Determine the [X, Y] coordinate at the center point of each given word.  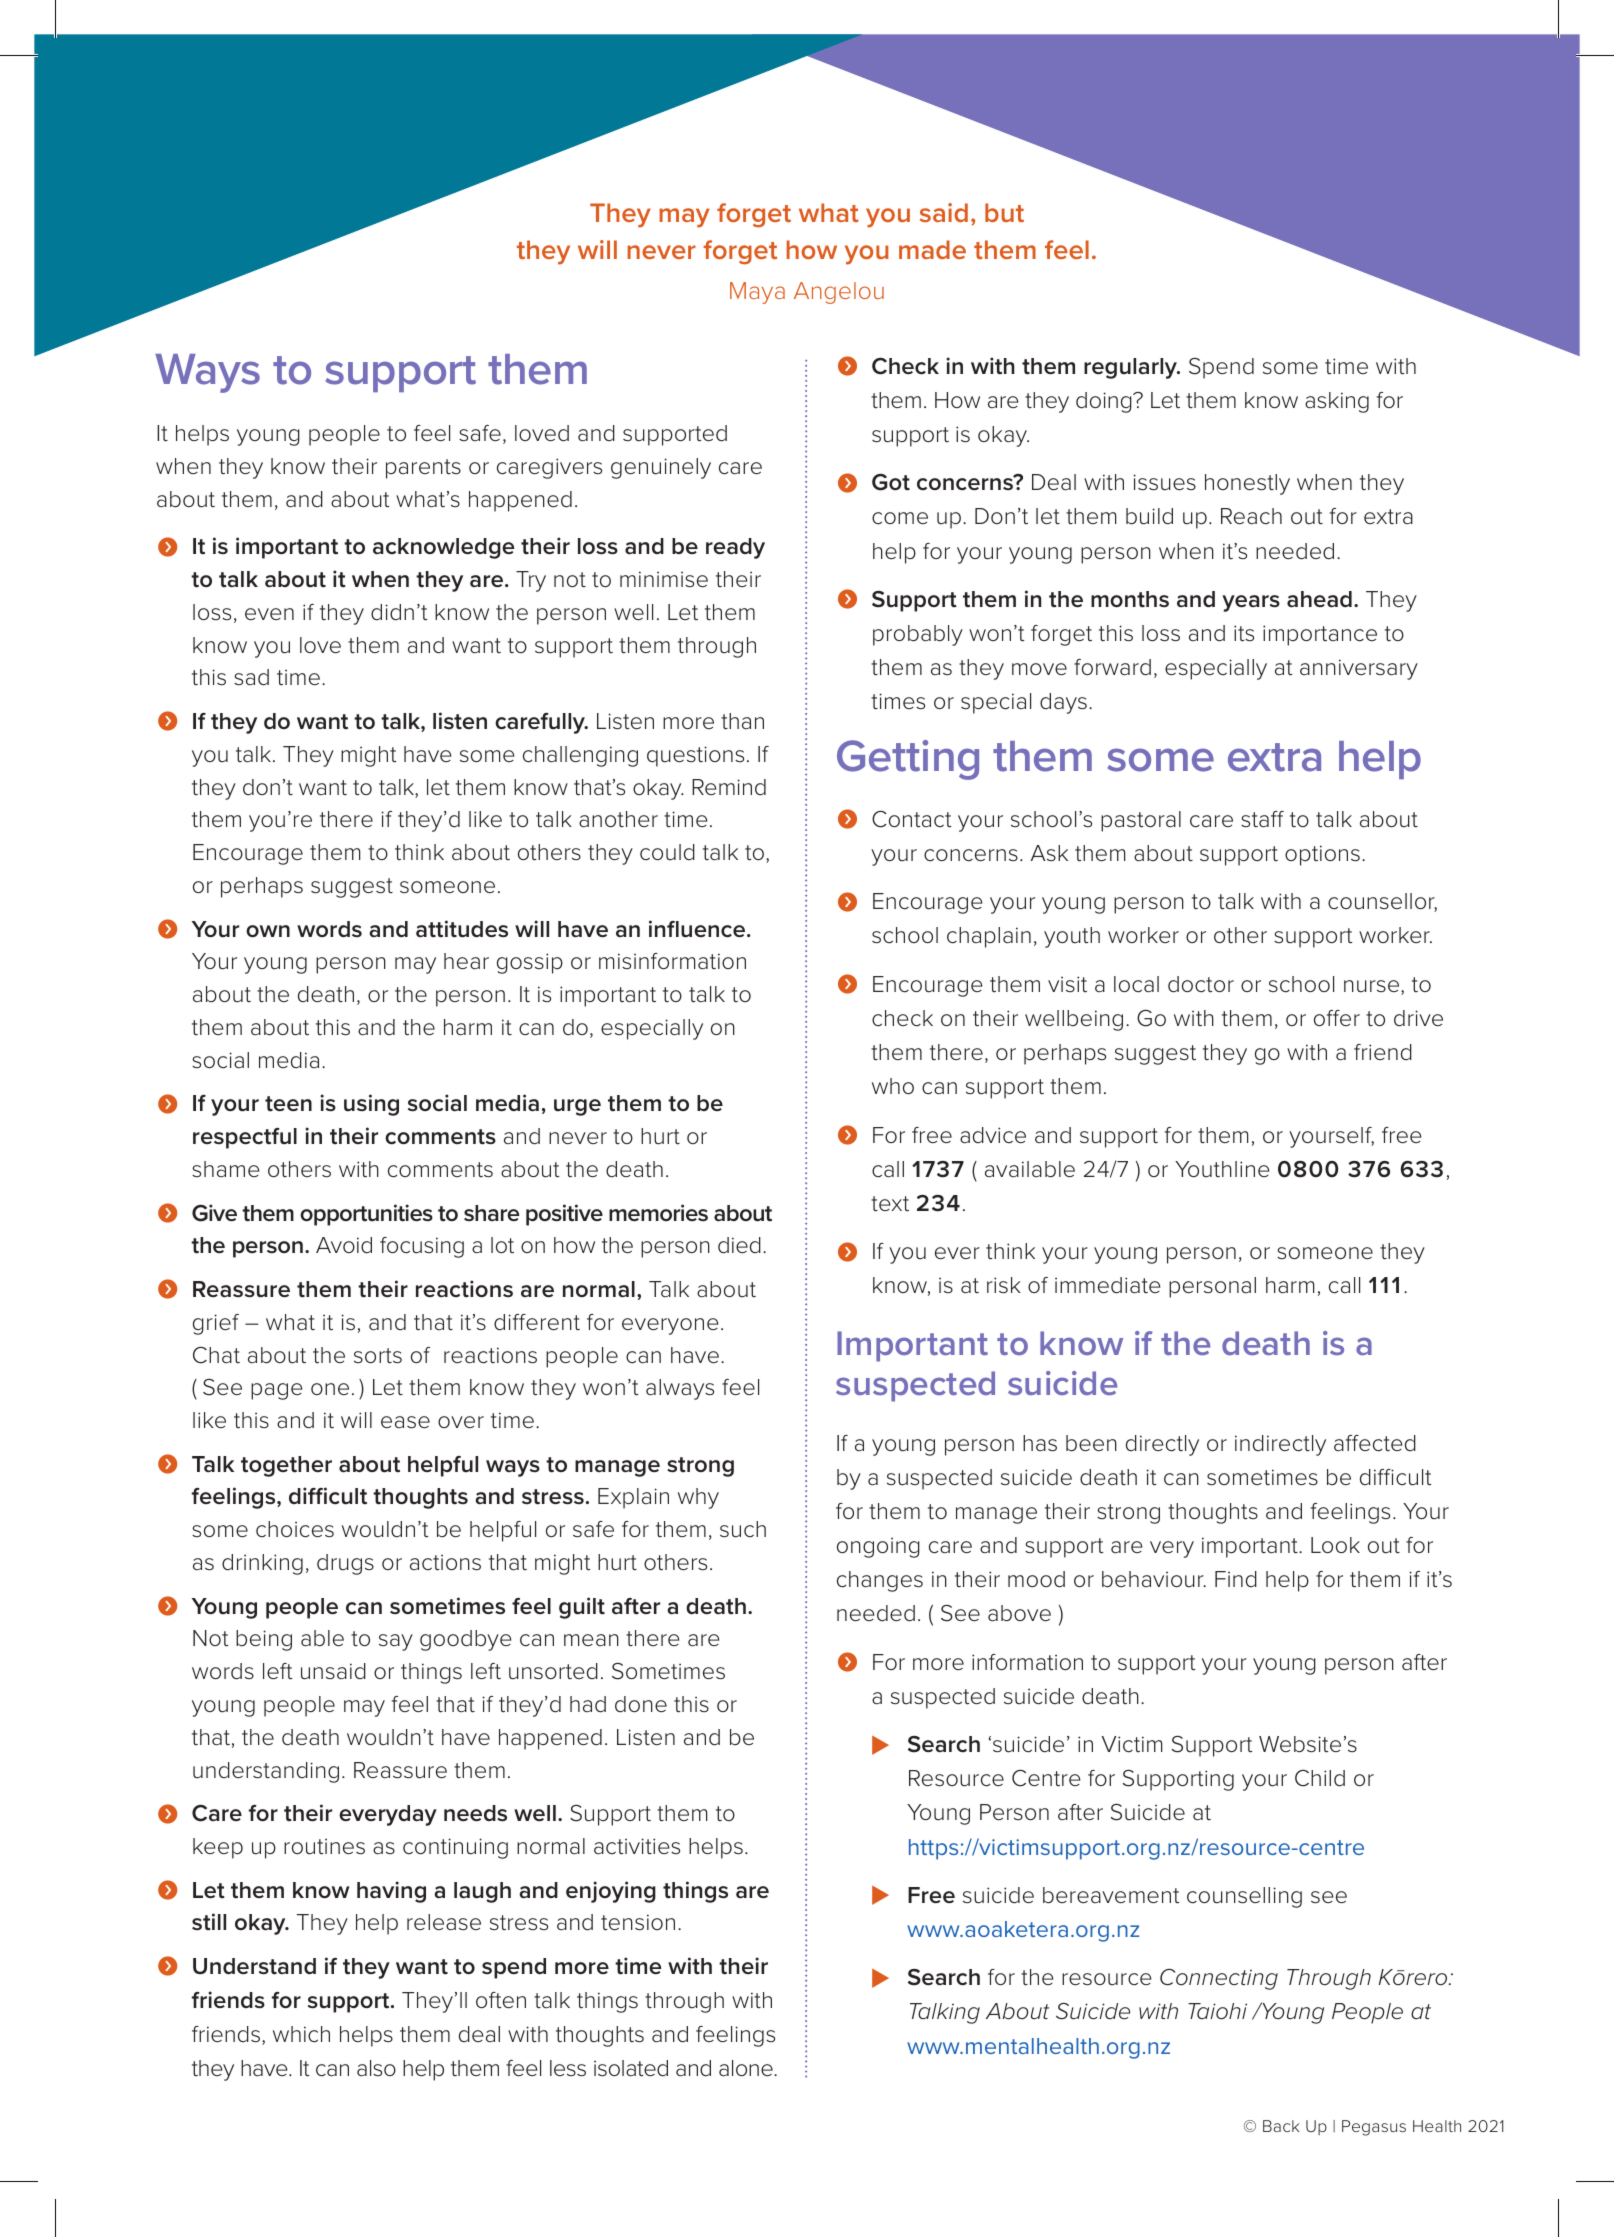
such [743, 1529]
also [376, 2068]
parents [423, 469]
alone [747, 2068]
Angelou [839, 293]
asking [1337, 402]
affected [1375, 1443]
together [286, 1466]
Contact [912, 819]
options [1322, 855]
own [268, 931]
